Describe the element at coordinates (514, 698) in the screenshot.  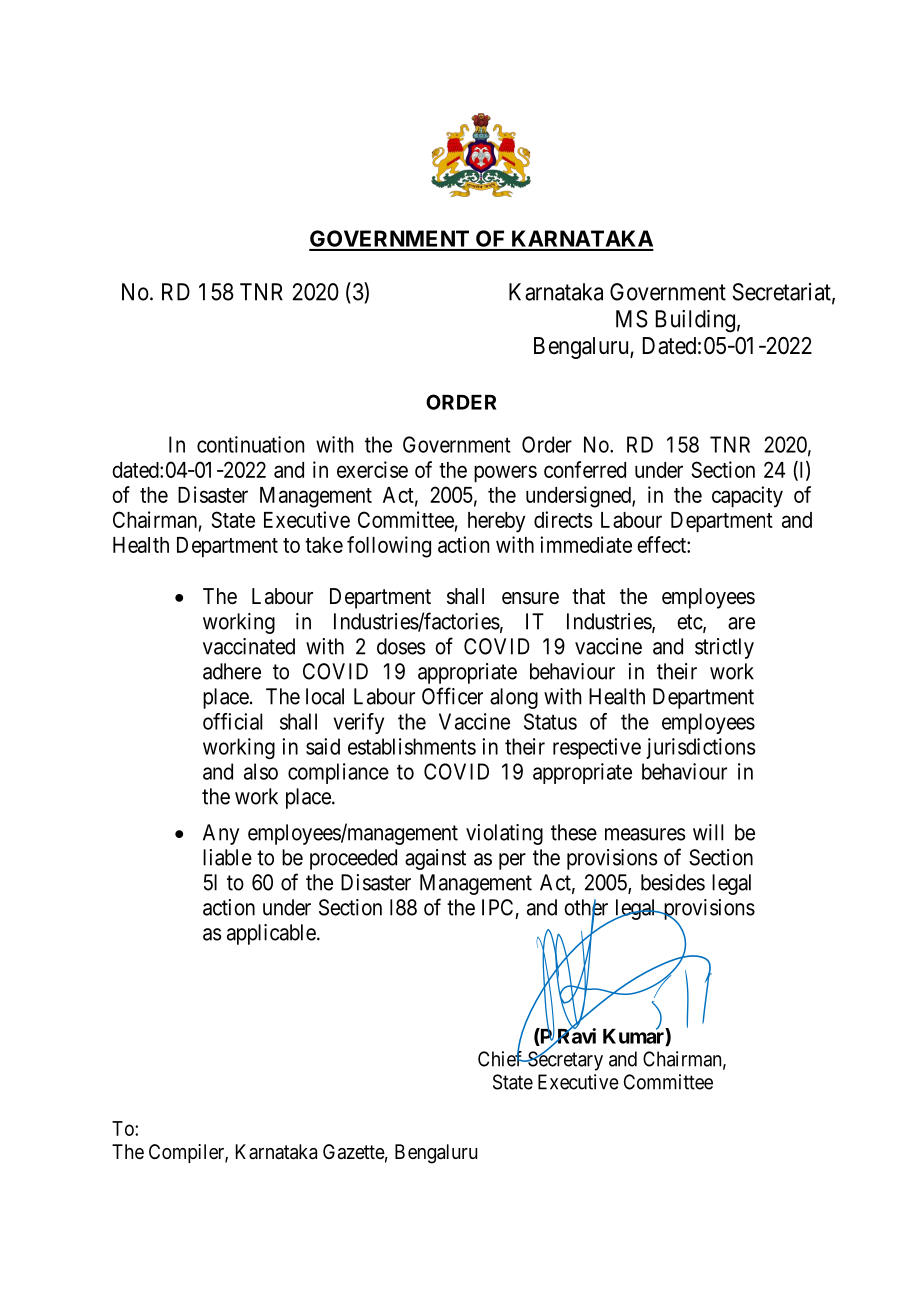
I see `along` at that location.
